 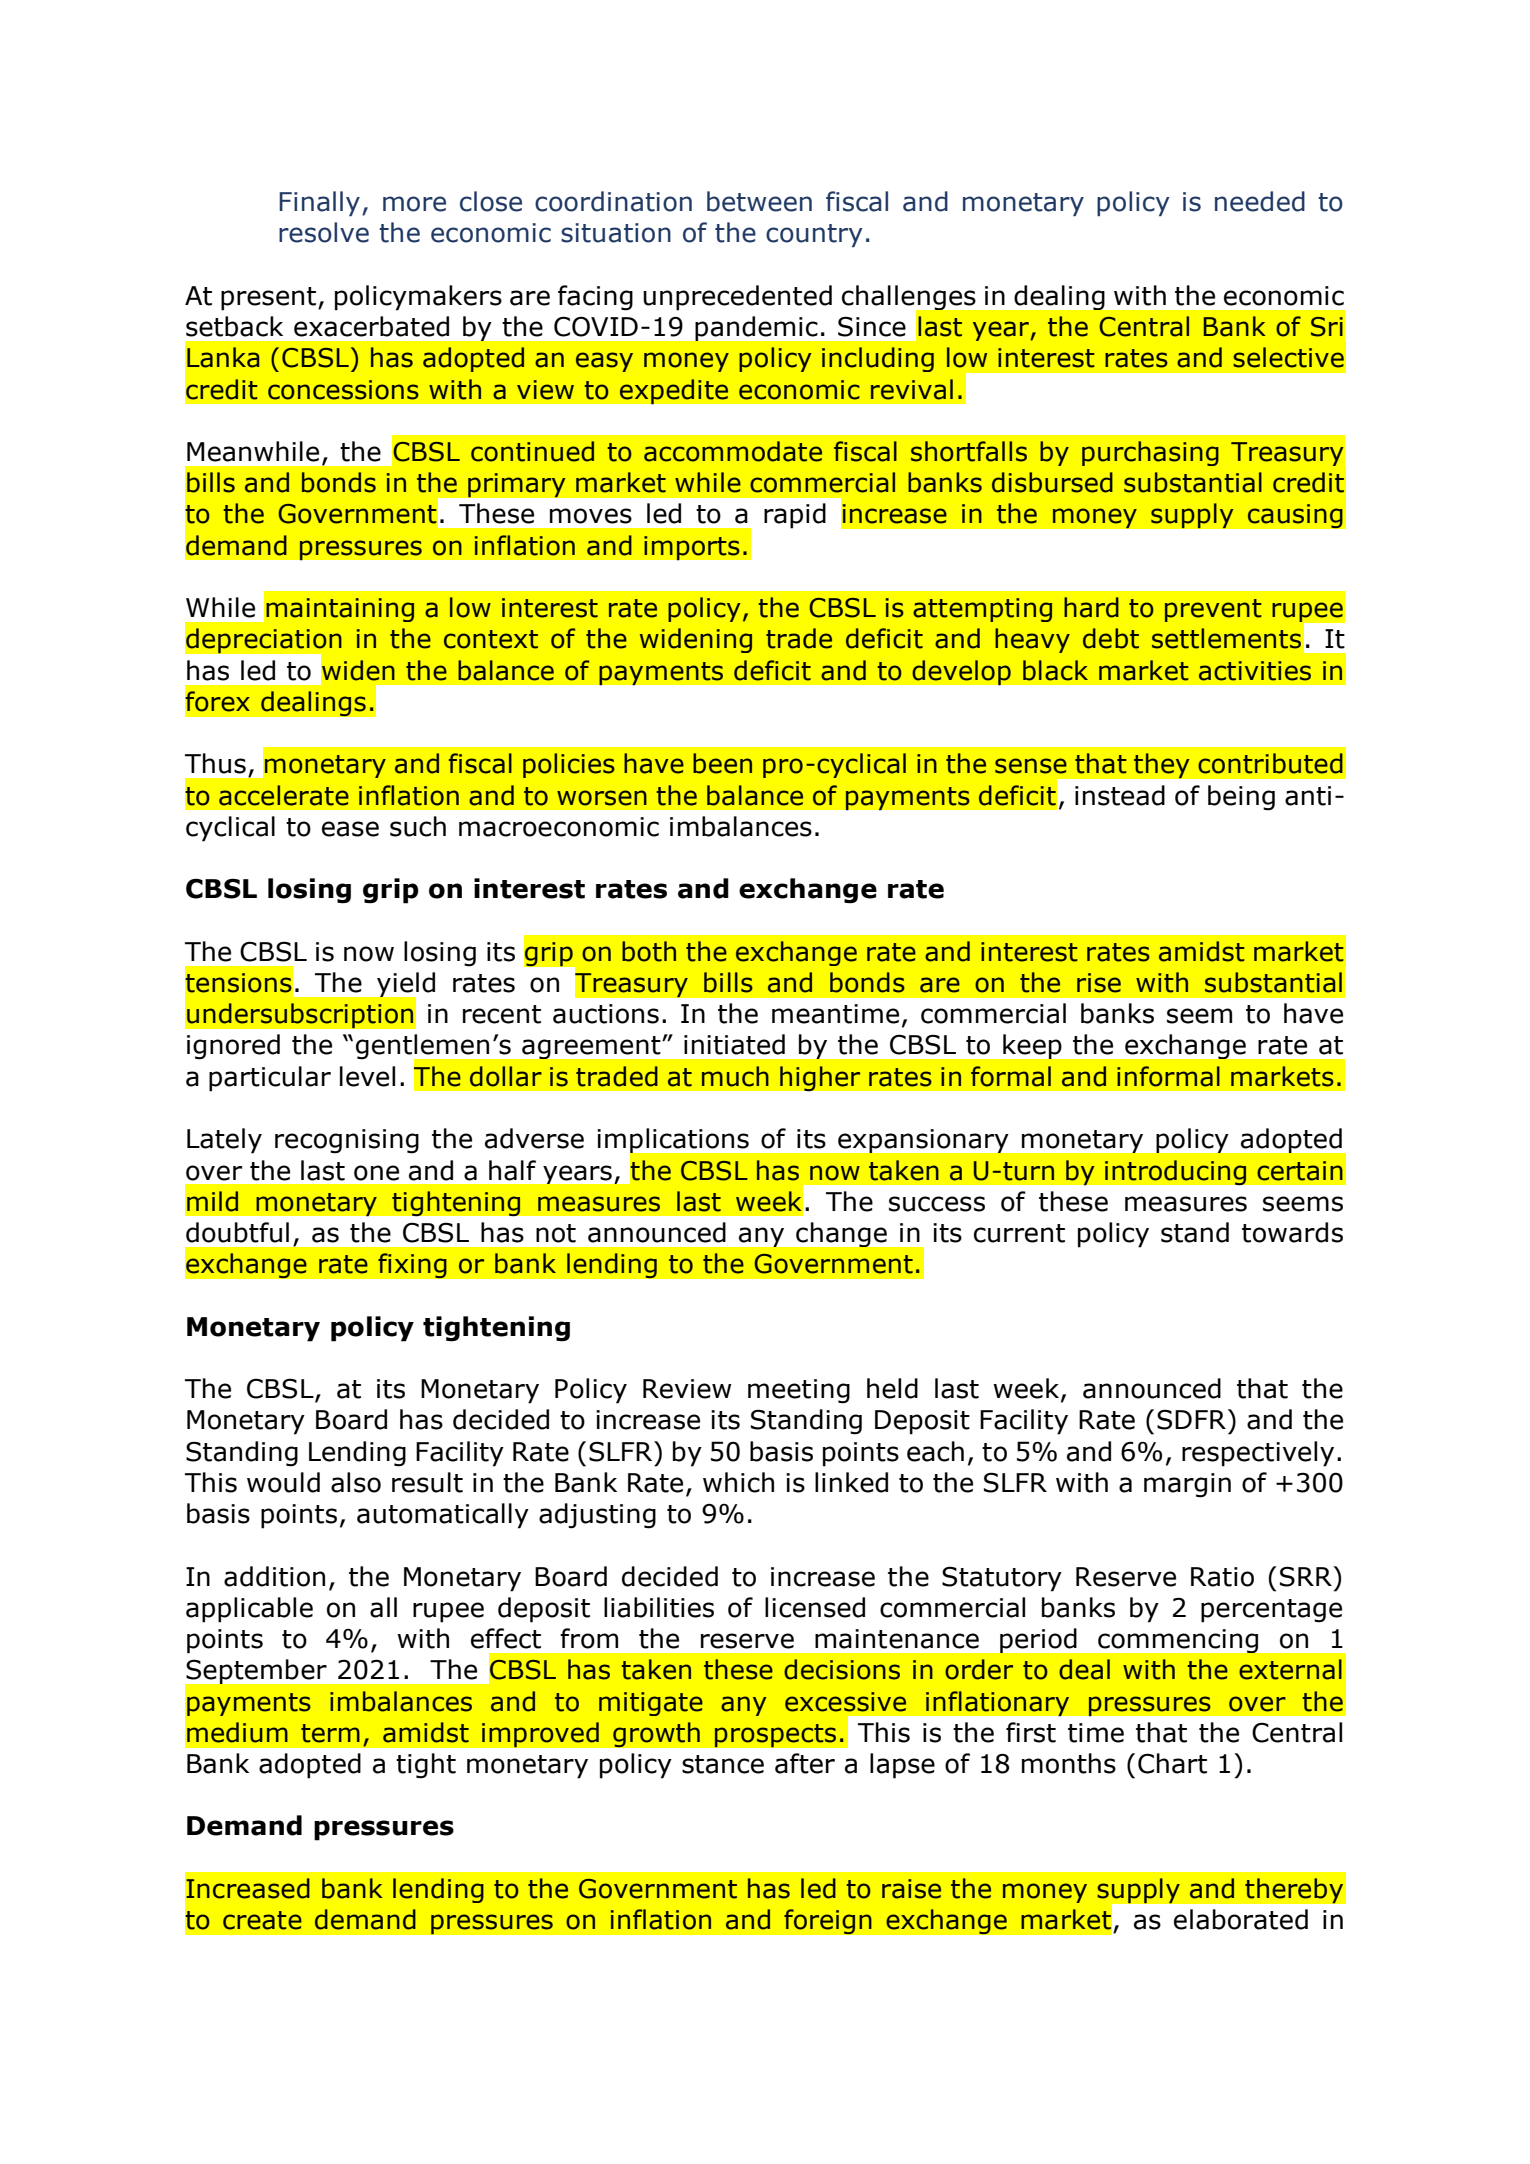 I want to click on foreign, so click(x=828, y=1922).
